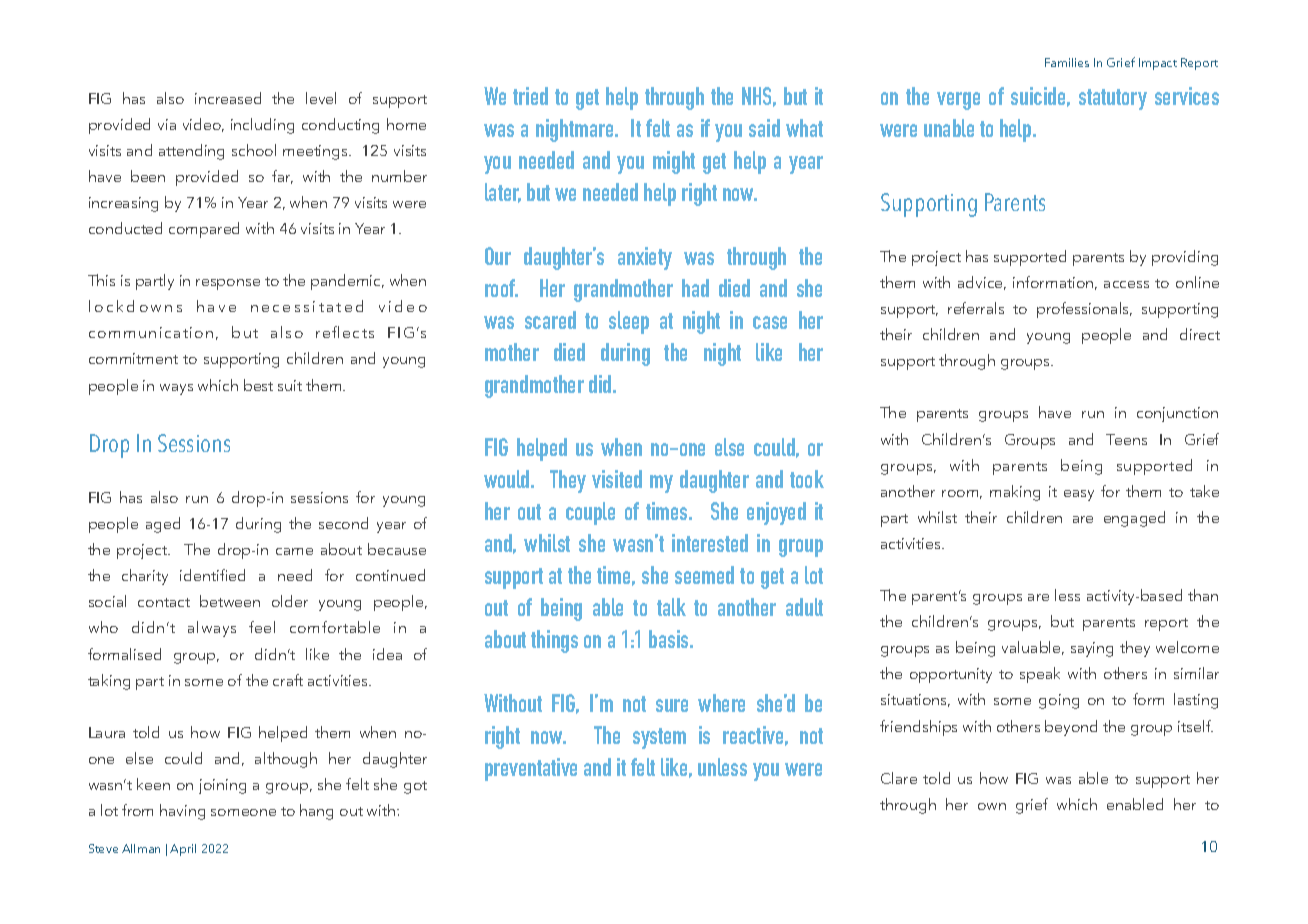 This document has height=924, width=1308. I want to click on tried, so click(530, 96).
